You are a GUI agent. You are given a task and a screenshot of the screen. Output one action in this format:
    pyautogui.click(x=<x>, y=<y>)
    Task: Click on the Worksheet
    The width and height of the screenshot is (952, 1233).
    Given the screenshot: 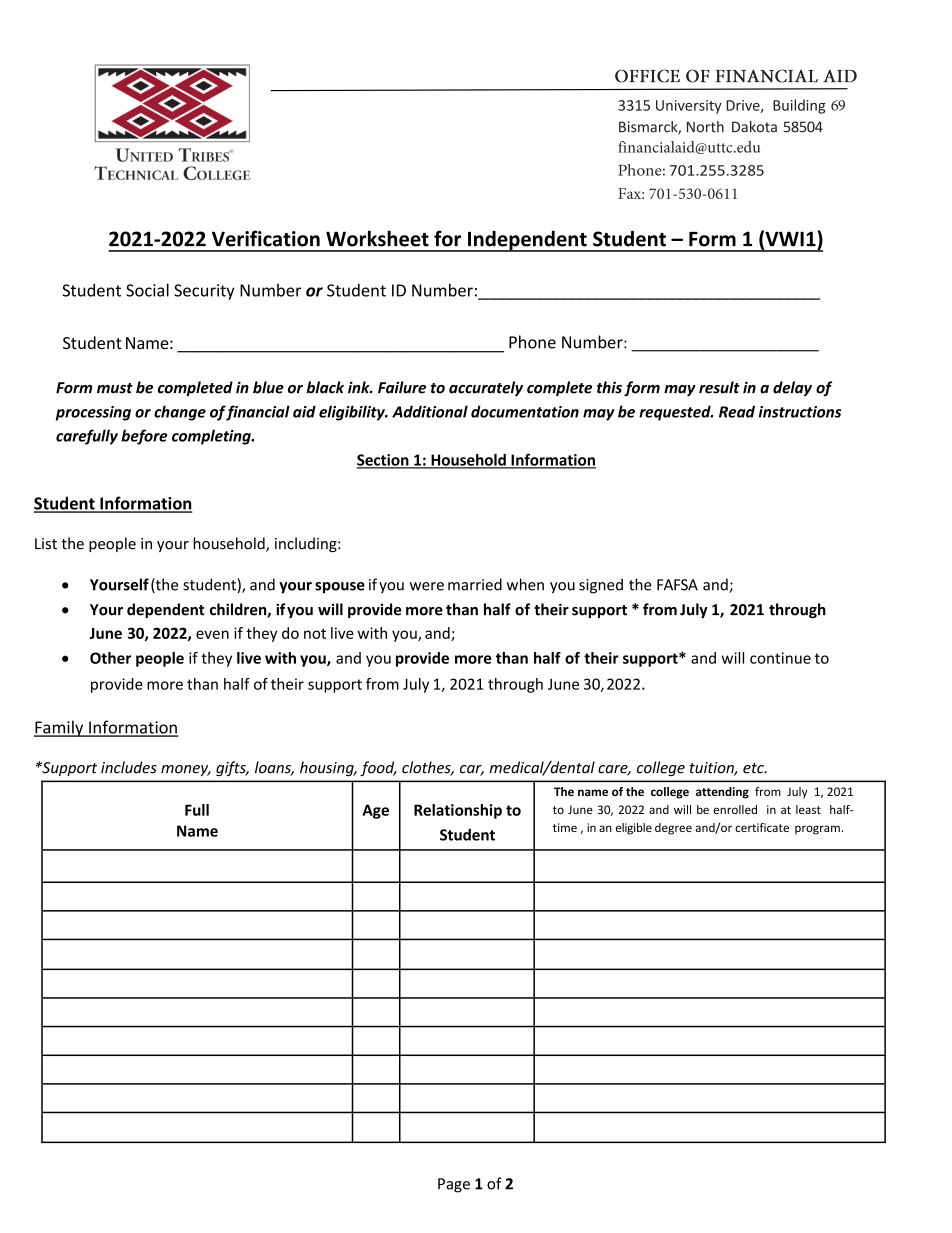 What is the action you would take?
    pyautogui.click(x=377, y=238)
